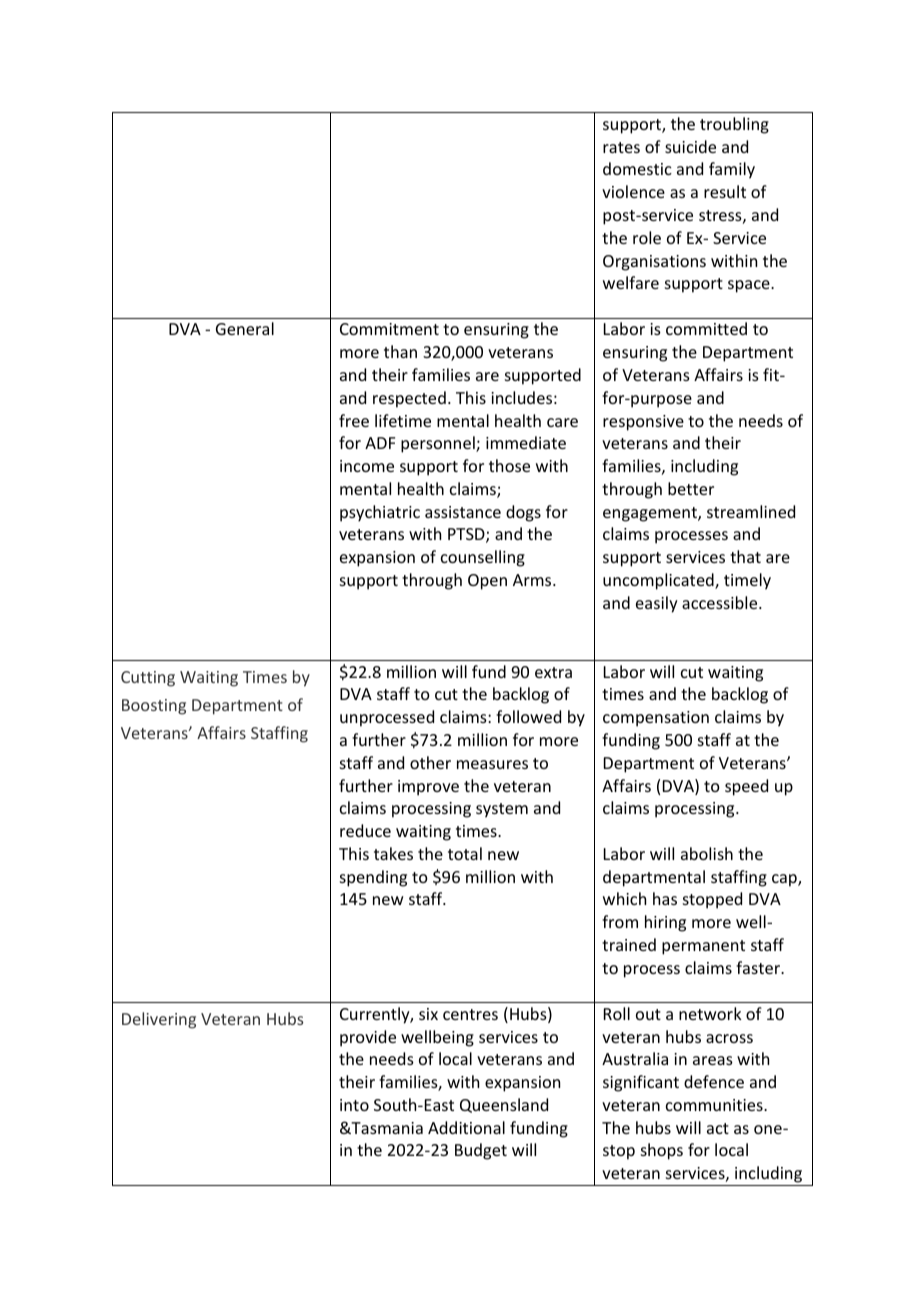 The height and width of the document is (1308, 924). I want to click on suicide, so click(690, 146).
